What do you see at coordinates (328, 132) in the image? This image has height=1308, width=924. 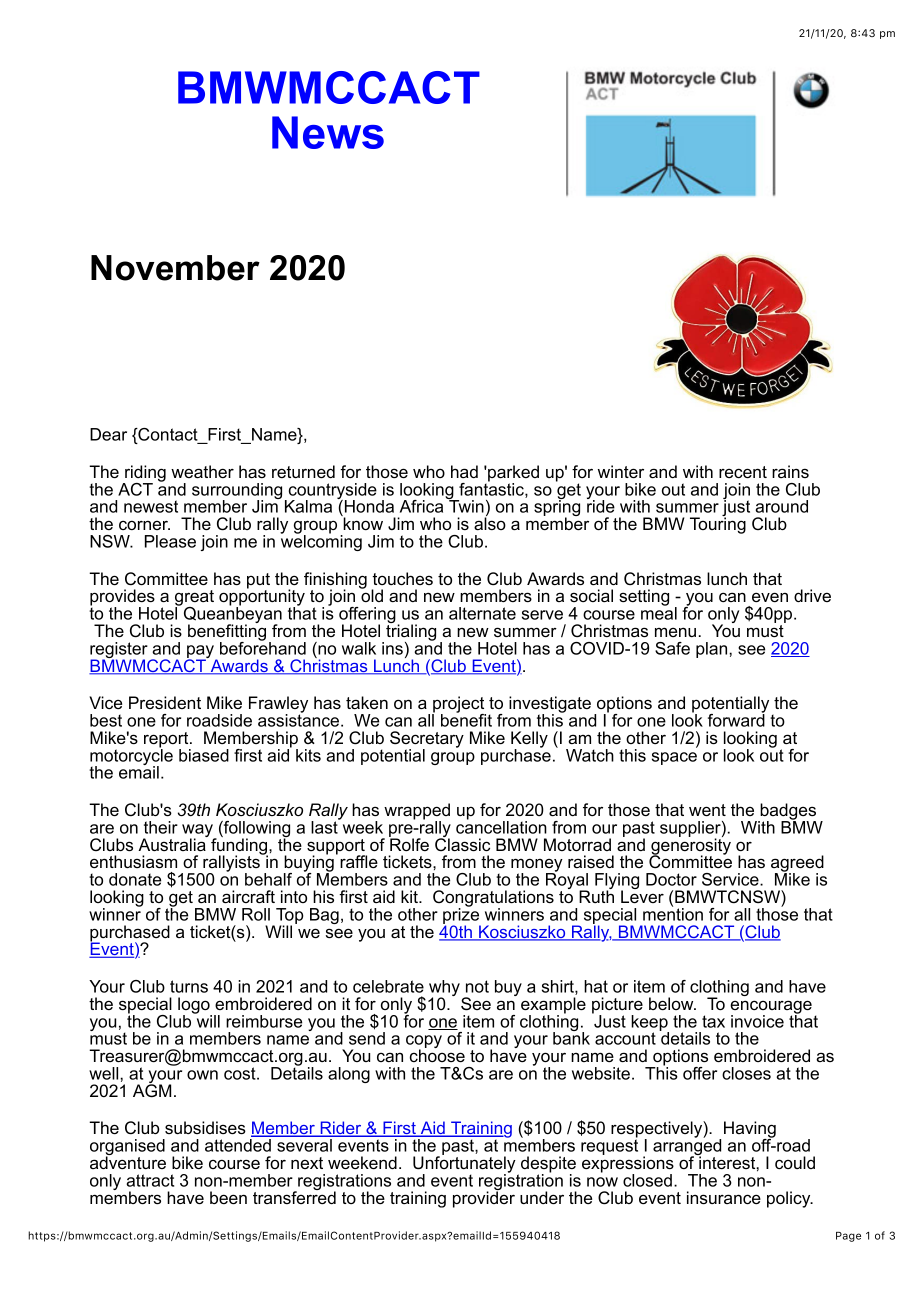 I see `News` at bounding box center [328, 132].
